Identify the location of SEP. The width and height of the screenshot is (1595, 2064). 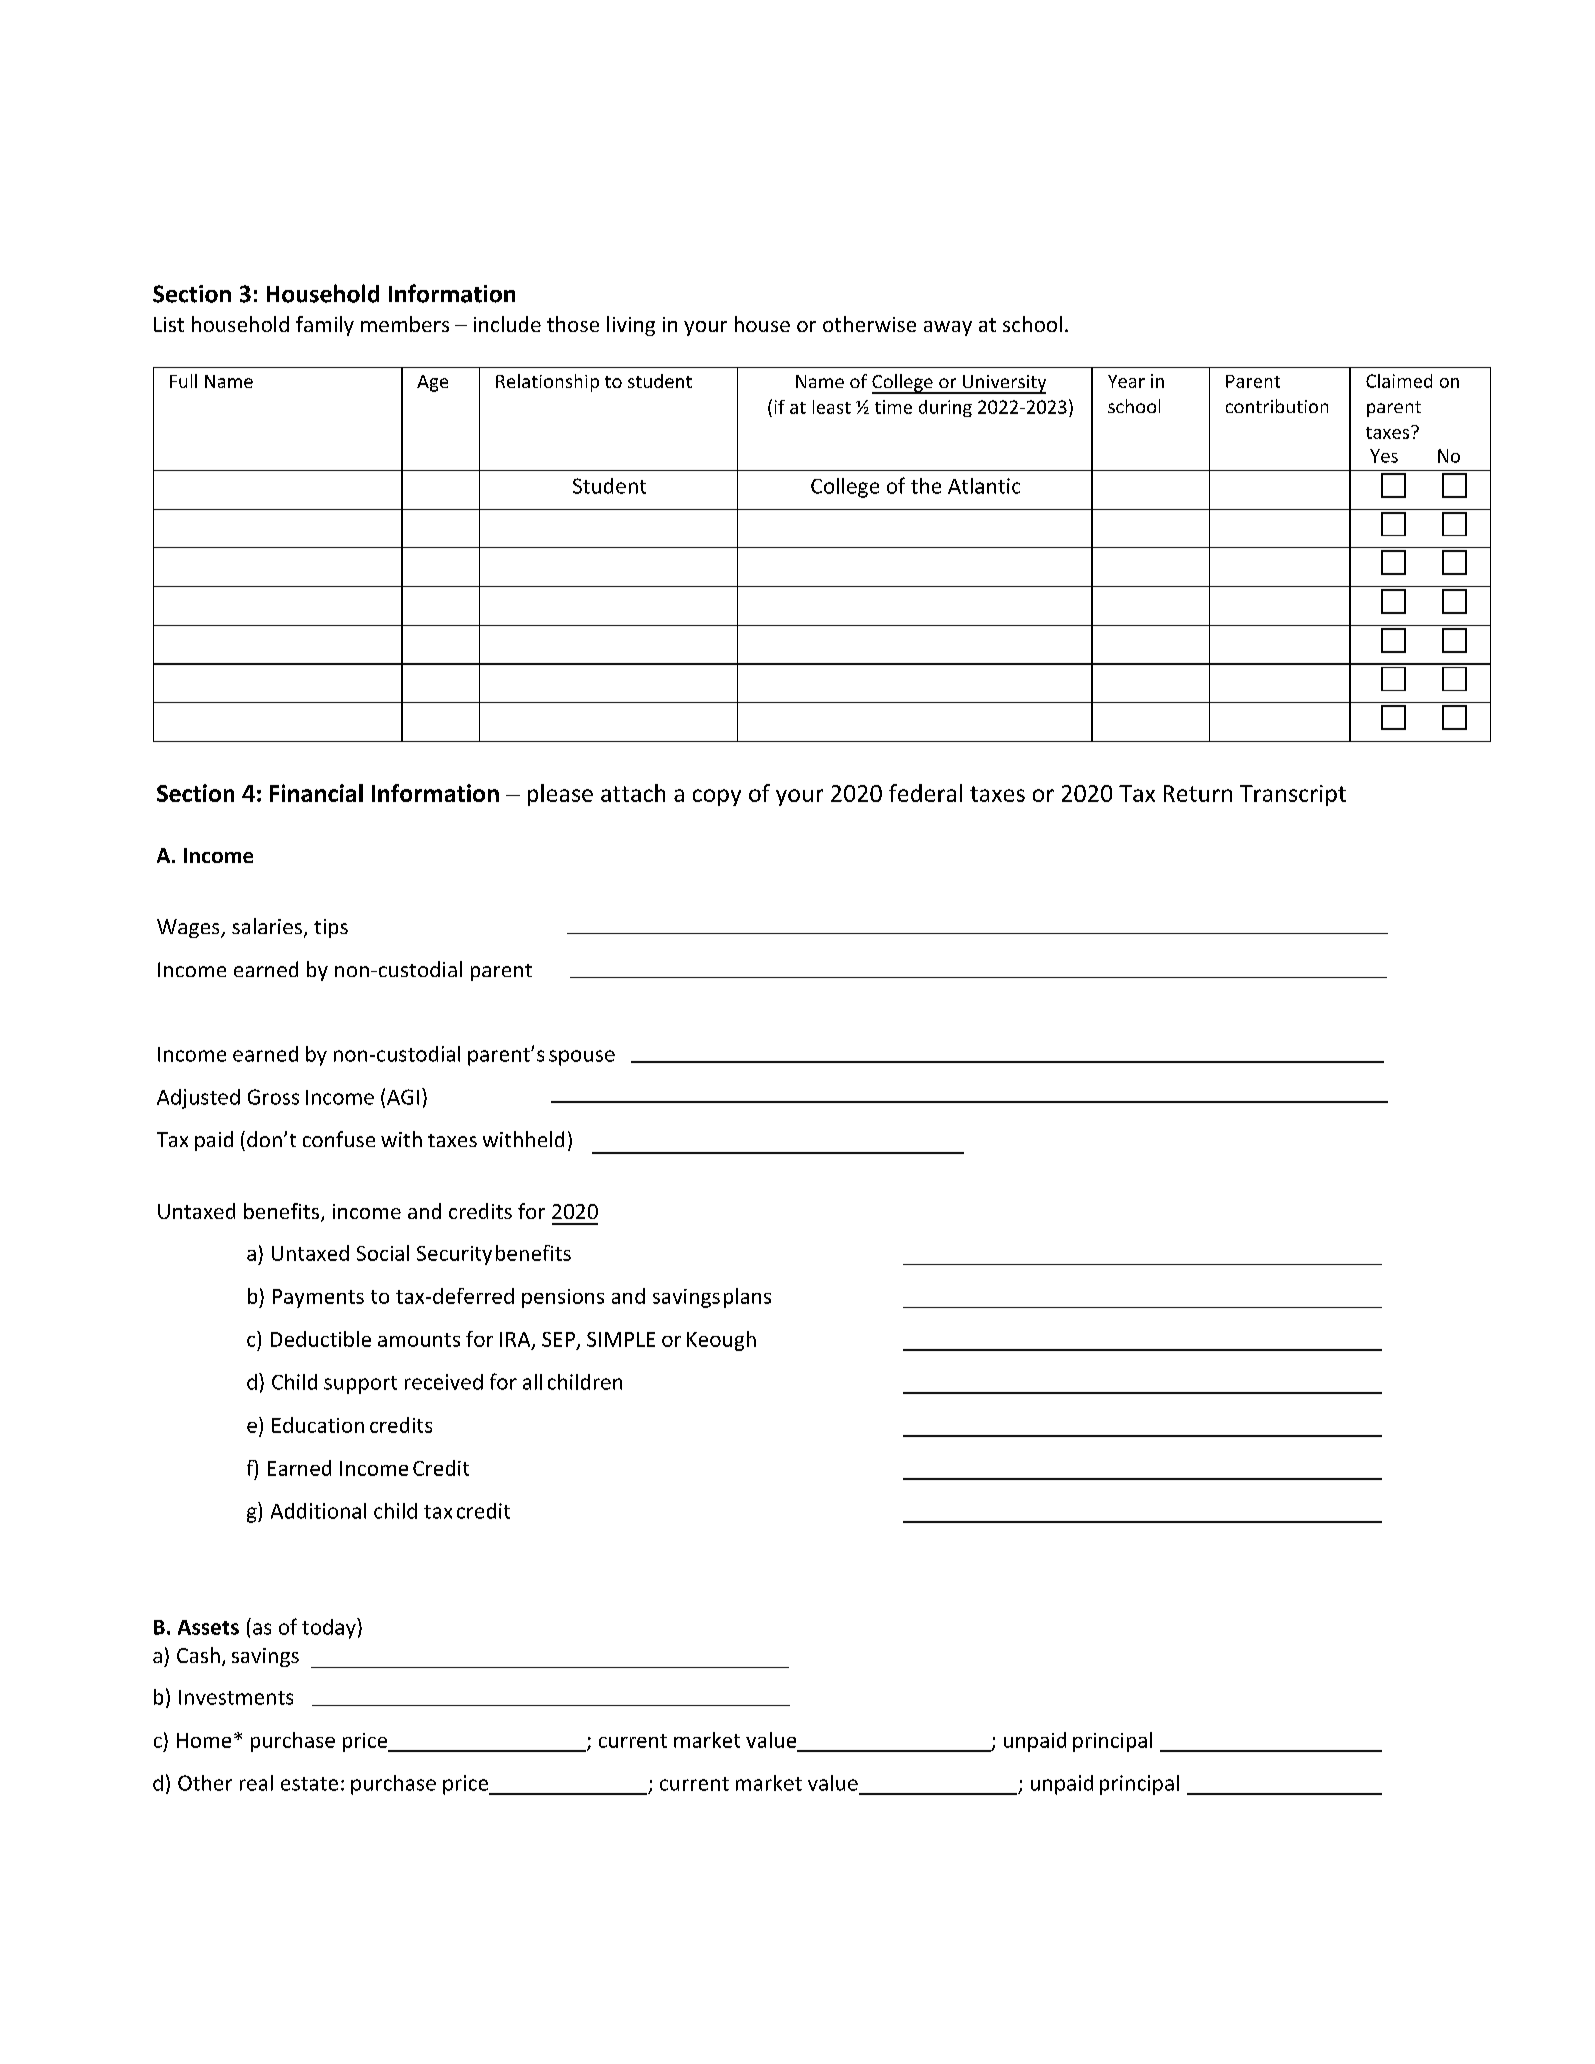
(558, 1339).
